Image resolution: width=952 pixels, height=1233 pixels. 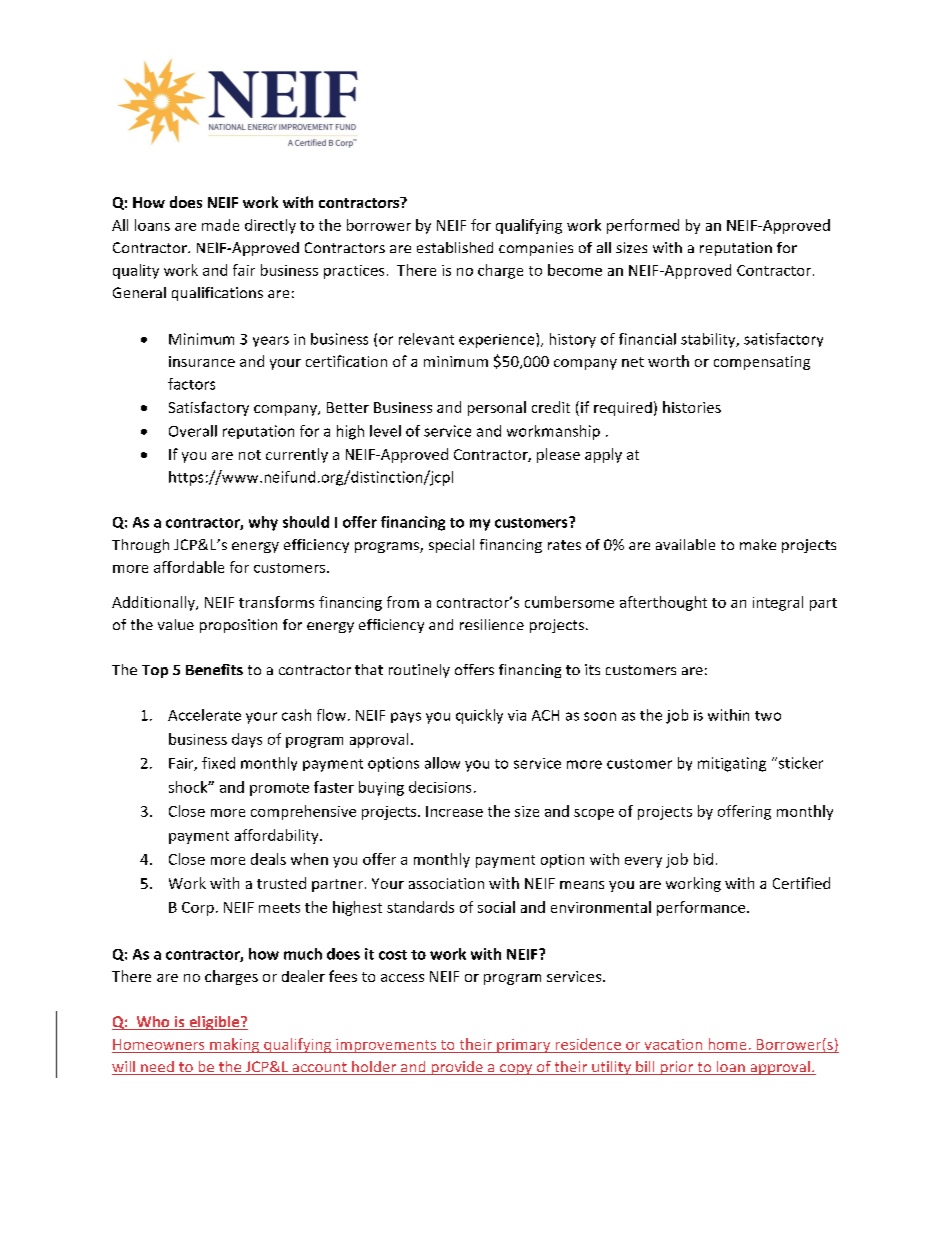 What do you see at coordinates (220, 225) in the screenshot?
I see `made` at bounding box center [220, 225].
